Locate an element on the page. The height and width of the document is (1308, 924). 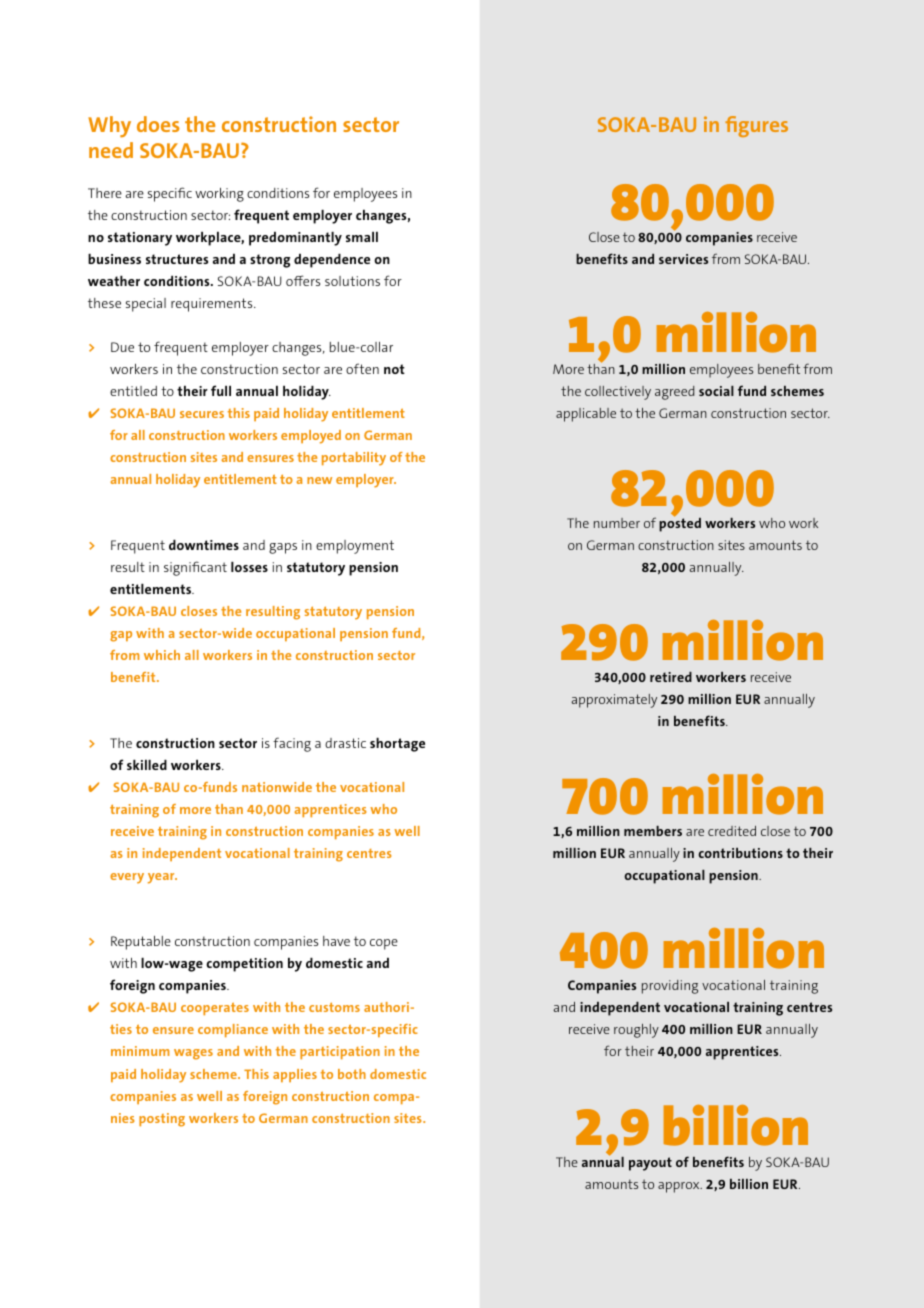
small is located at coordinates (362, 236).
